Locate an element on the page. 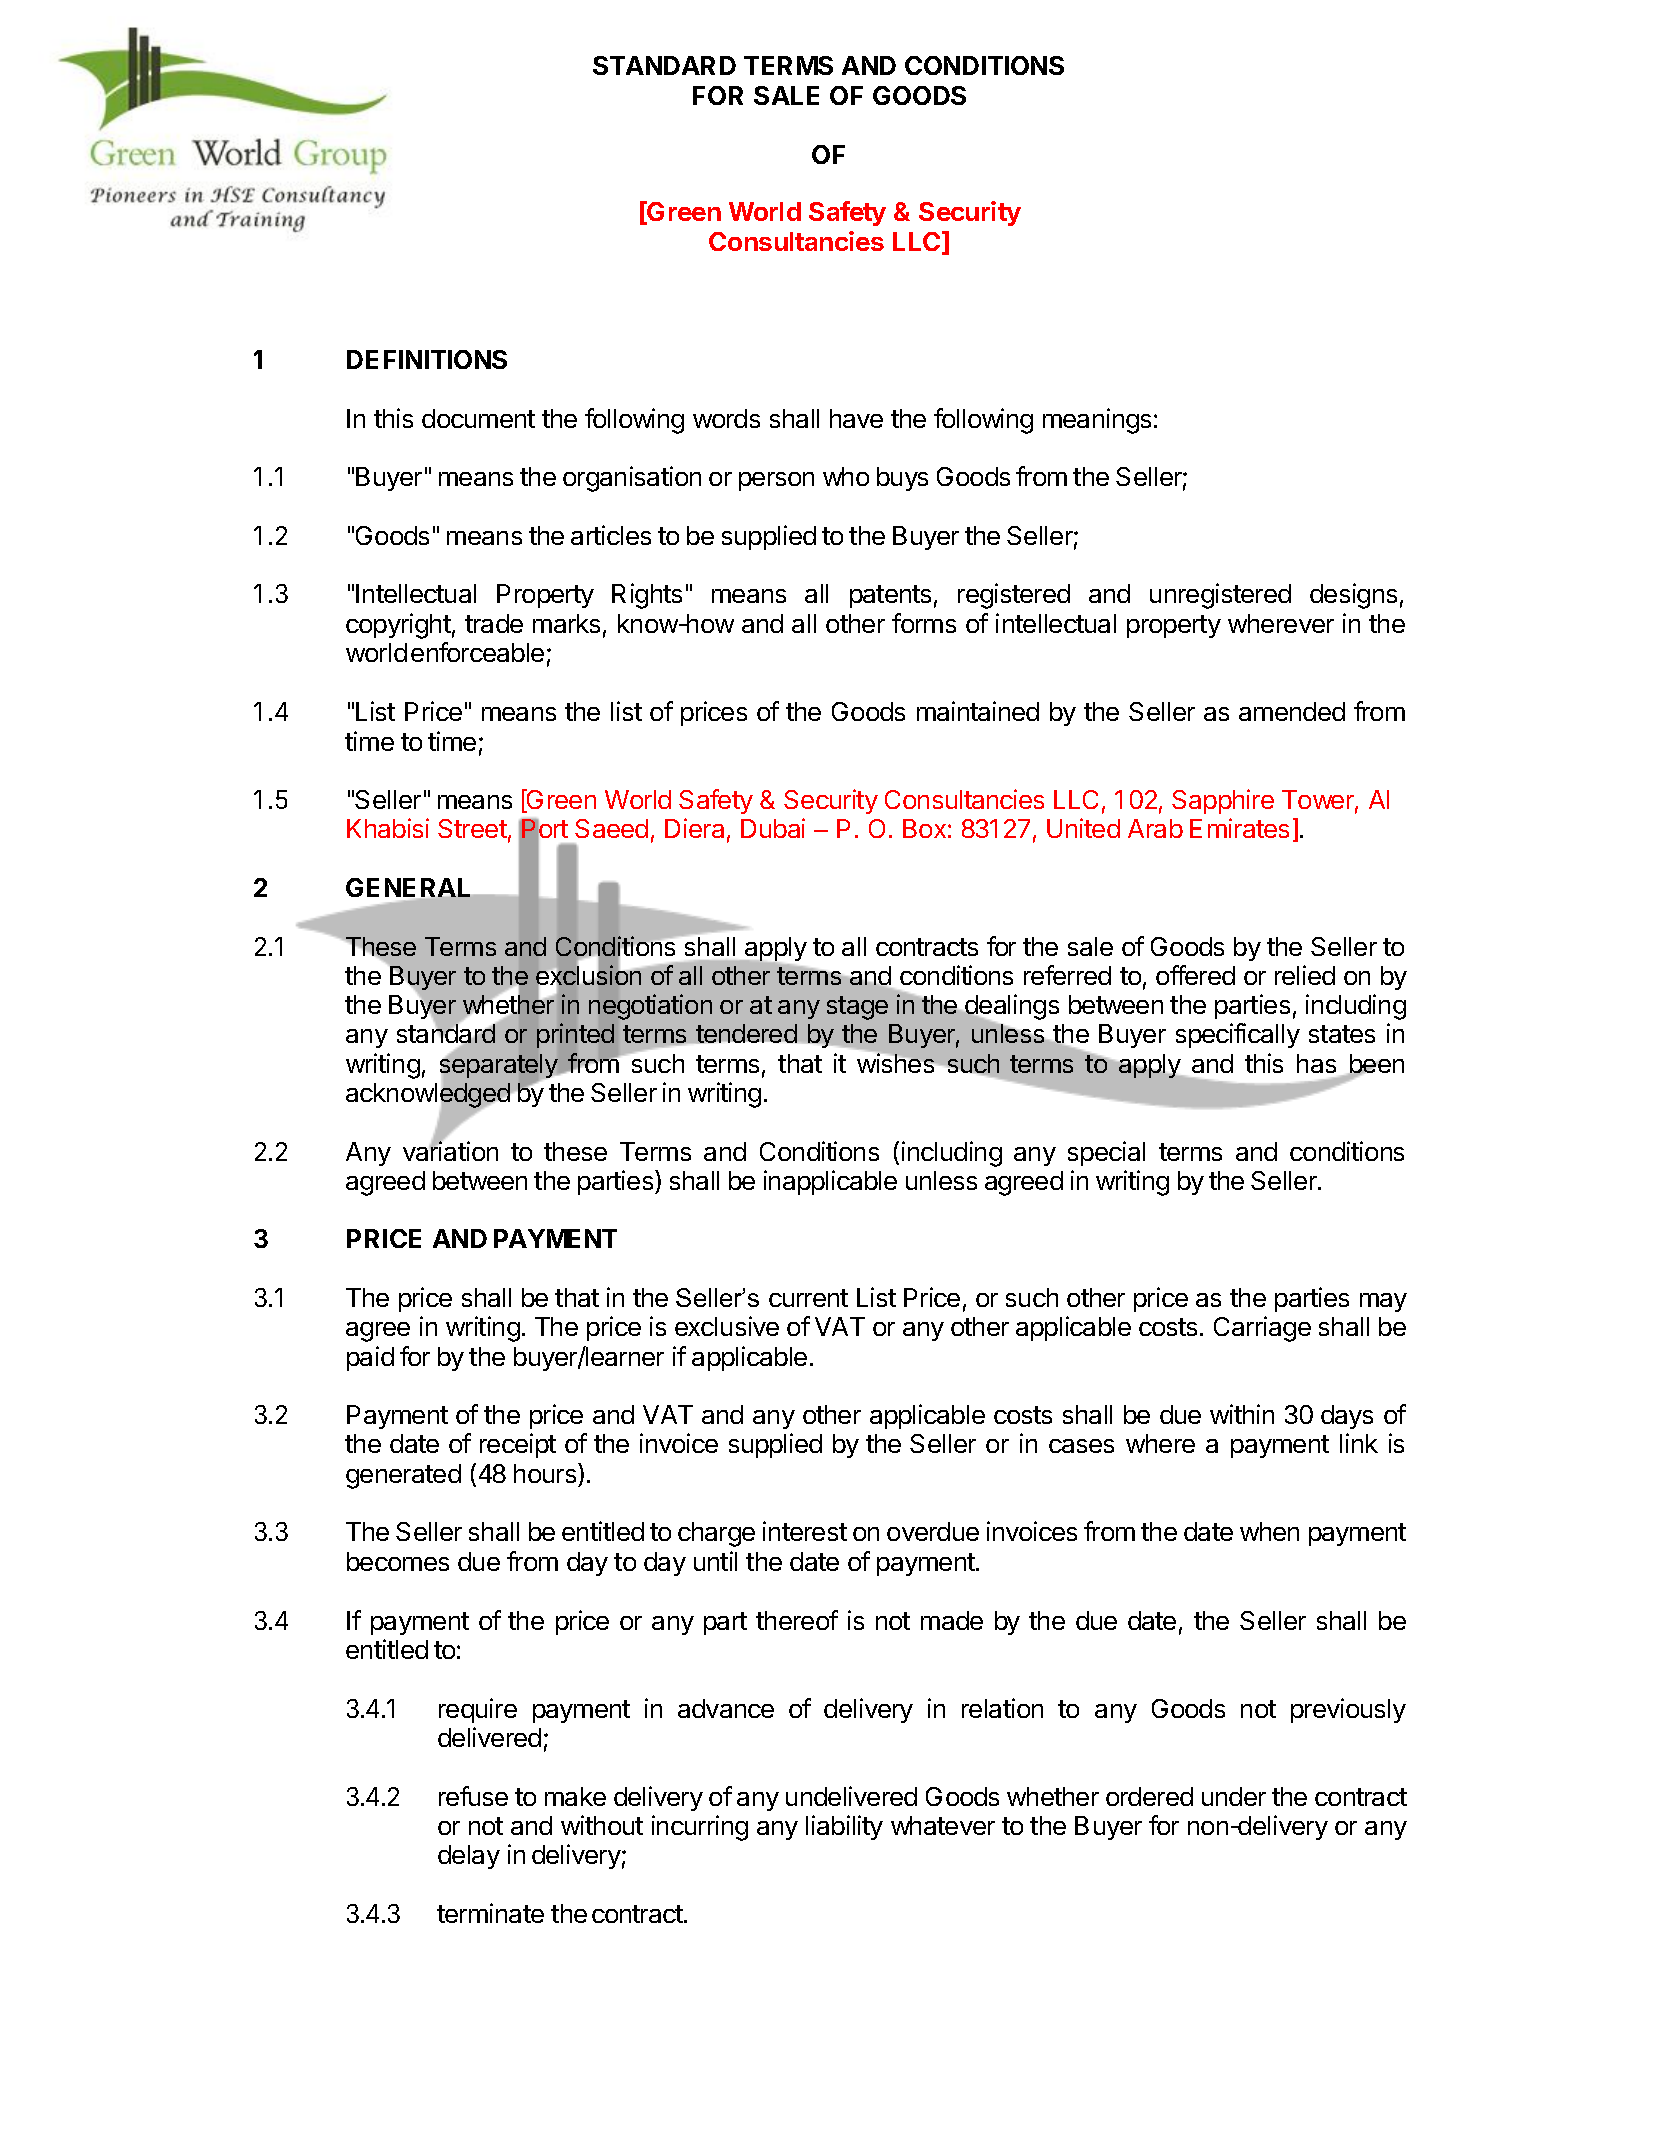  when is located at coordinates (1269, 1531).
